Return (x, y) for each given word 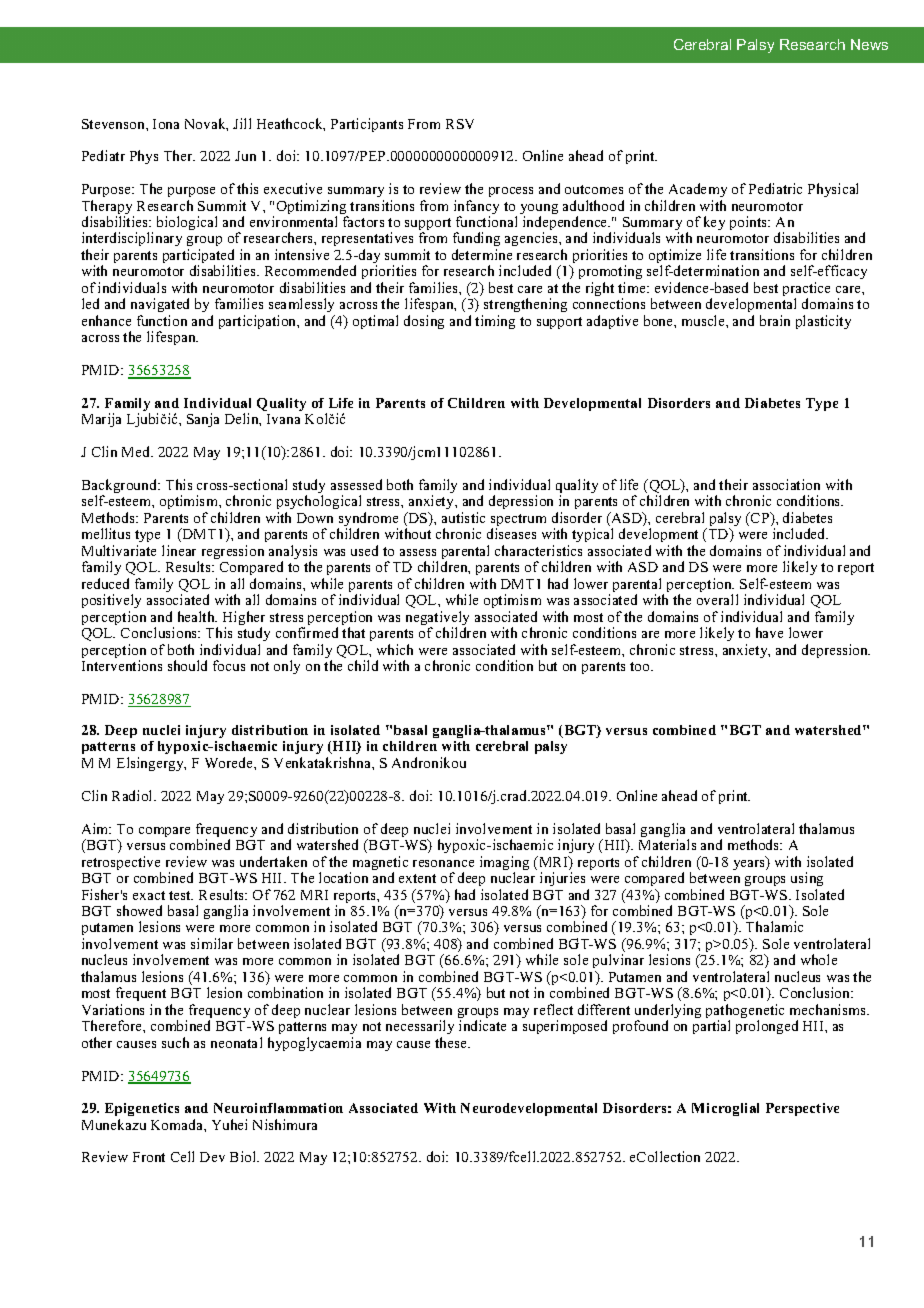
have (769, 632)
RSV (460, 124)
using (807, 879)
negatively (437, 619)
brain (775, 320)
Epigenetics (142, 1109)
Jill (242, 123)
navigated (160, 305)
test (181, 895)
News (869, 44)
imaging (504, 864)
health (197, 616)
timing (495, 322)
